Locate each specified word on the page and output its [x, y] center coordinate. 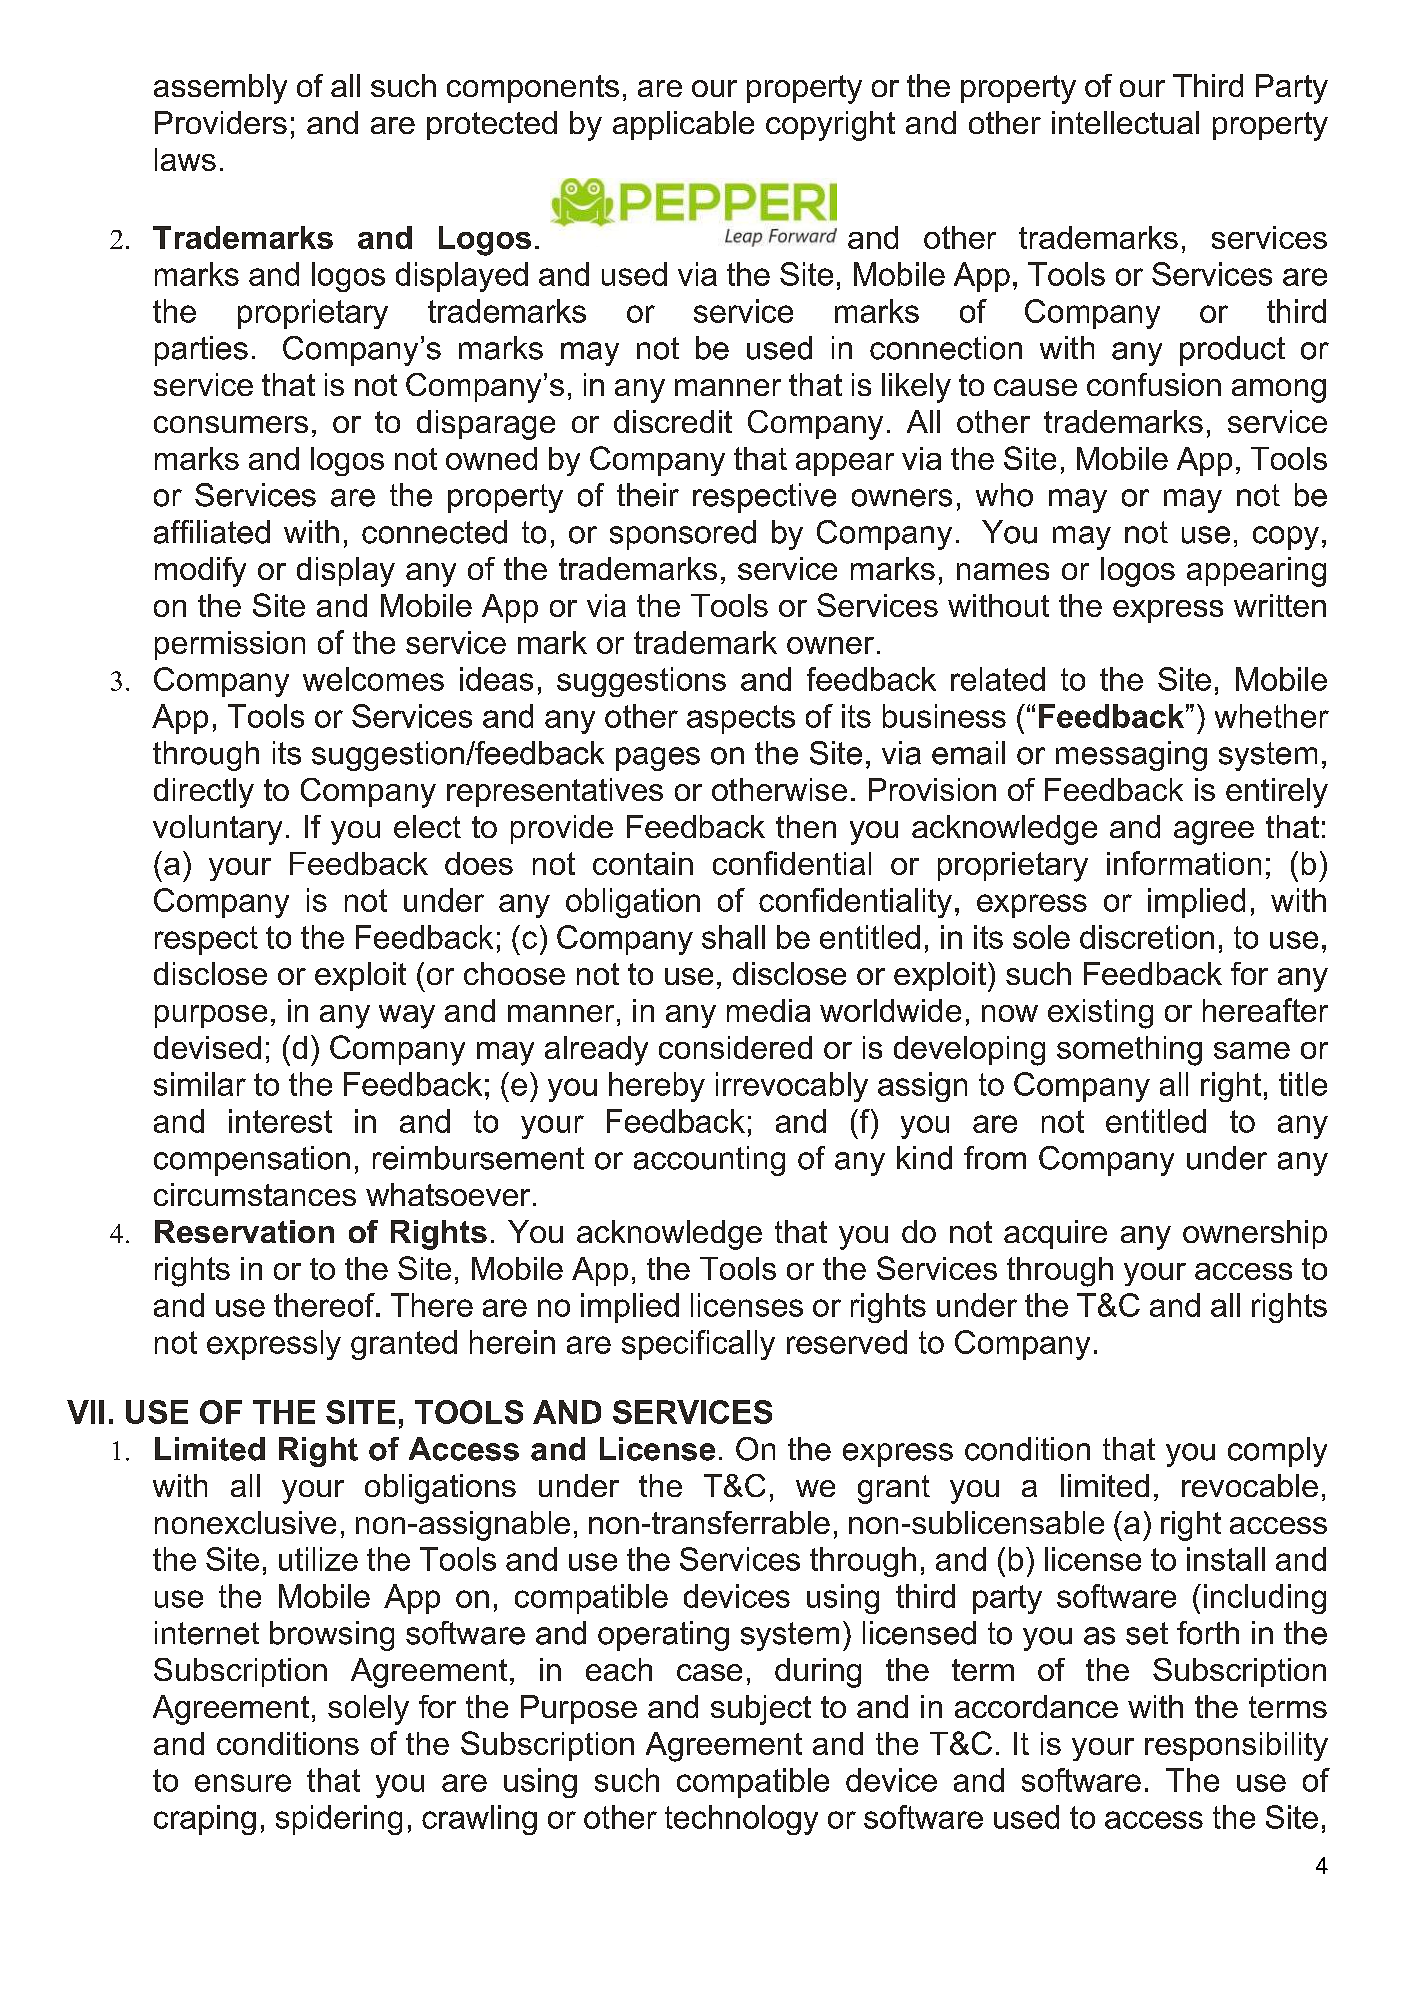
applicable [683, 125]
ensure [243, 1783]
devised [207, 1047]
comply [1277, 1452]
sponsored [683, 535]
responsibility [1236, 1746]
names [1003, 571]
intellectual [1125, 122]
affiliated [212, 532]
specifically [698, 1345]
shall [733, 937]
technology [741, 1820]
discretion [1147, 937]
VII [85, 1412]
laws [185, 159]
